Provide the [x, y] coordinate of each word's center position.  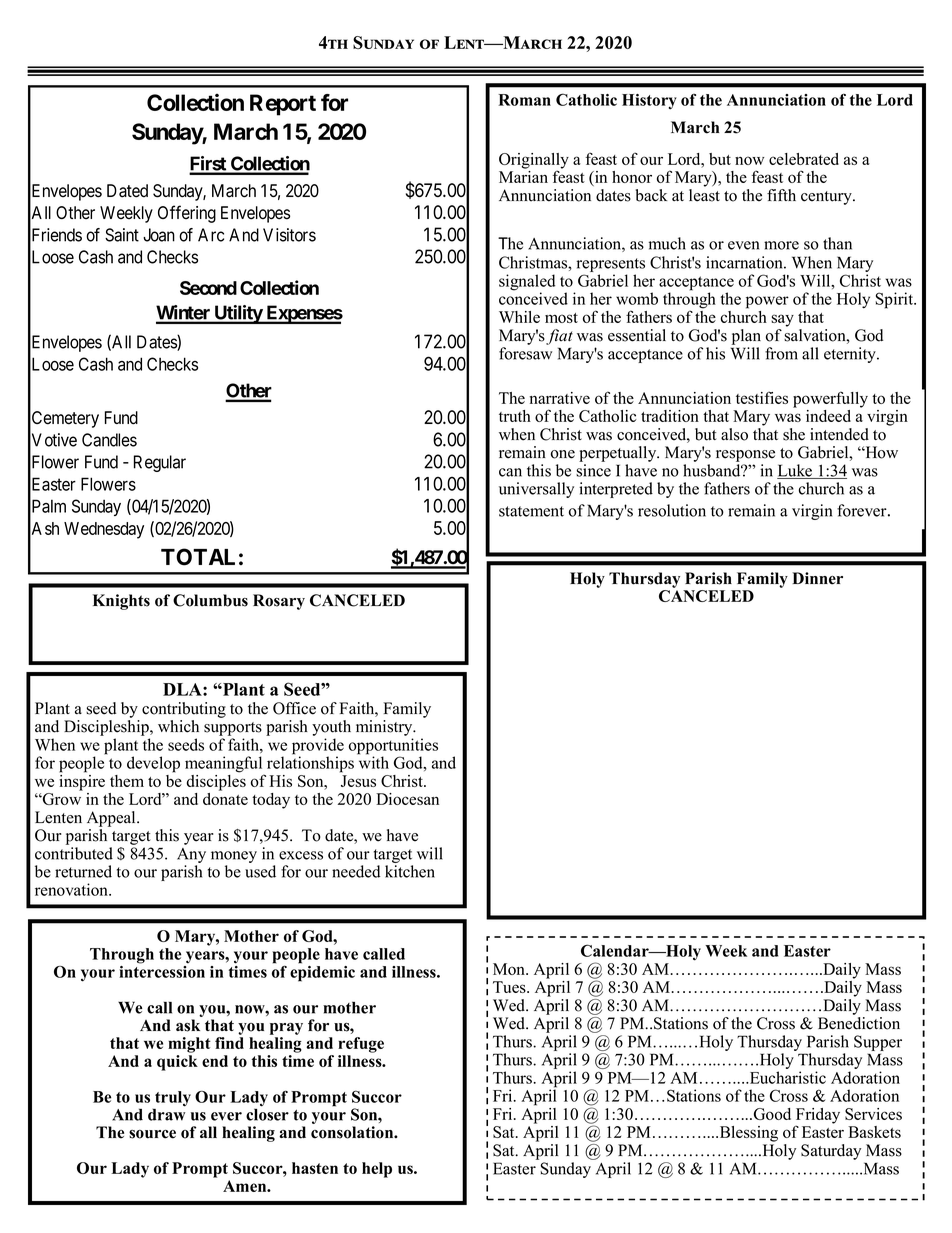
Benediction [859, 1023]
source [152, 1134]
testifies [762, 397]
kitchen [410, 871]
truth [515, 416]
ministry [385, 728]
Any [191, 855]
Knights [121, 602]
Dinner [817, 578]
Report [283, 105]
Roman [524, 100]
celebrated [804, 159]
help [377, 1170]
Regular [160, 463]
